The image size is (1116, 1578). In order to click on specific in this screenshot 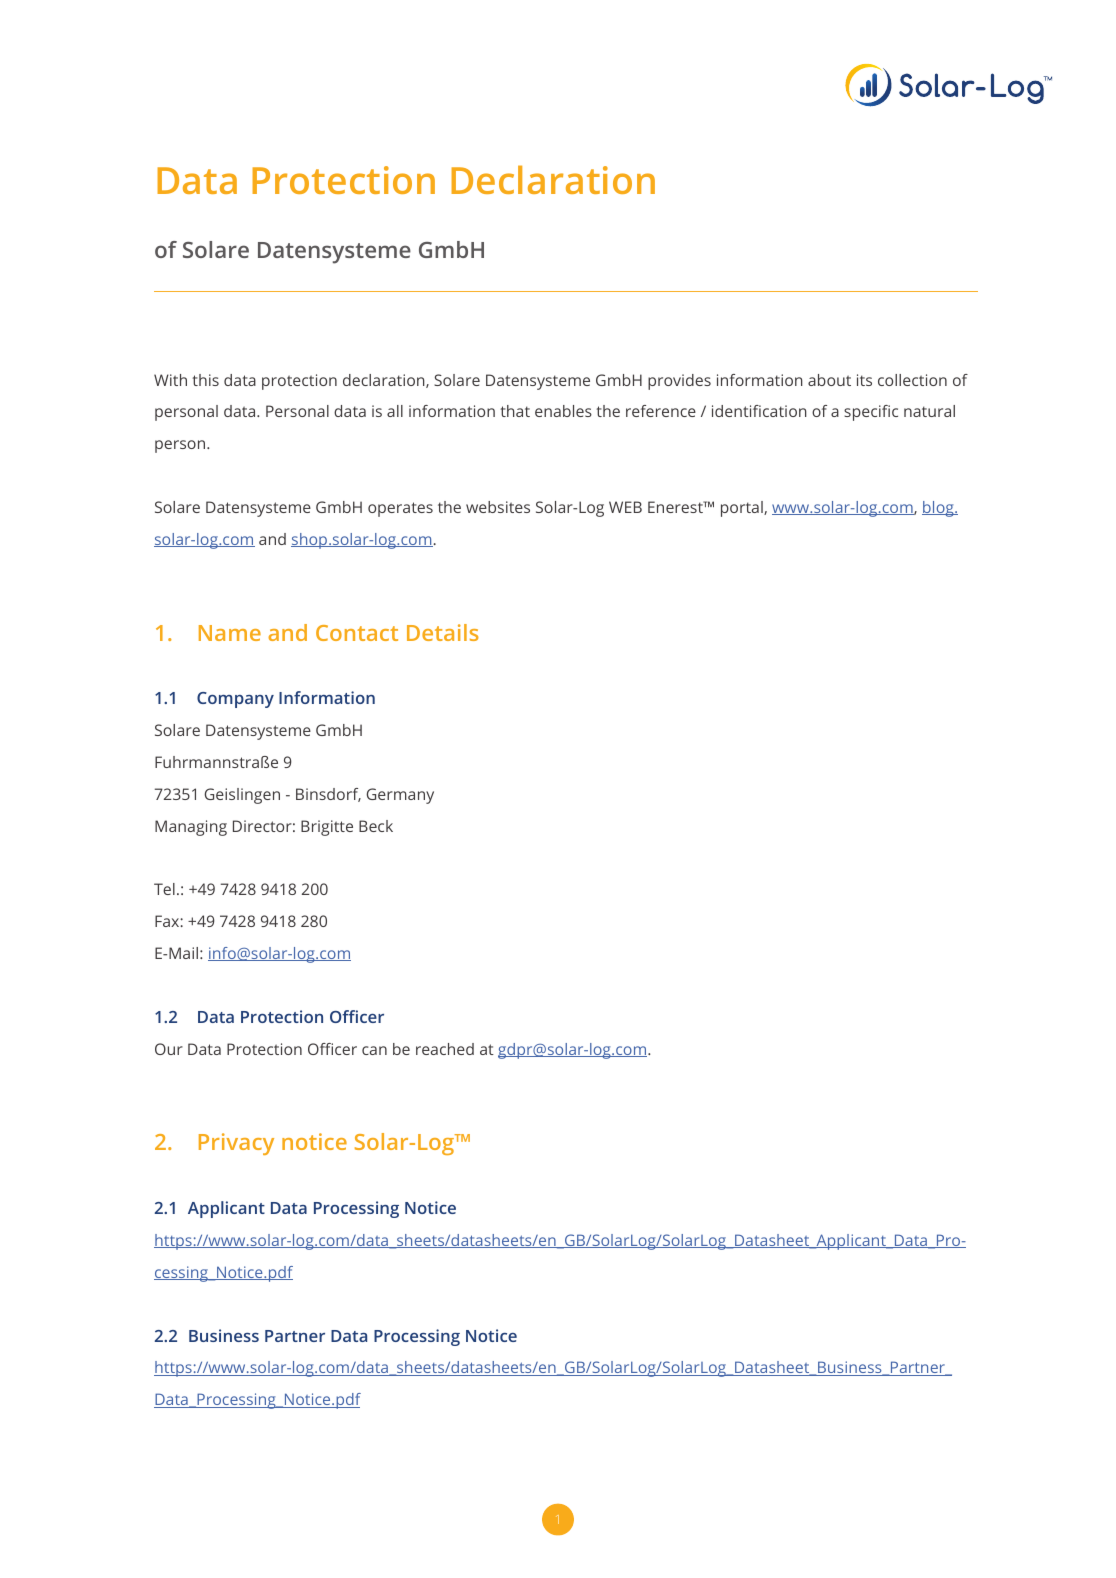, I will do `click(871, 413)`.
